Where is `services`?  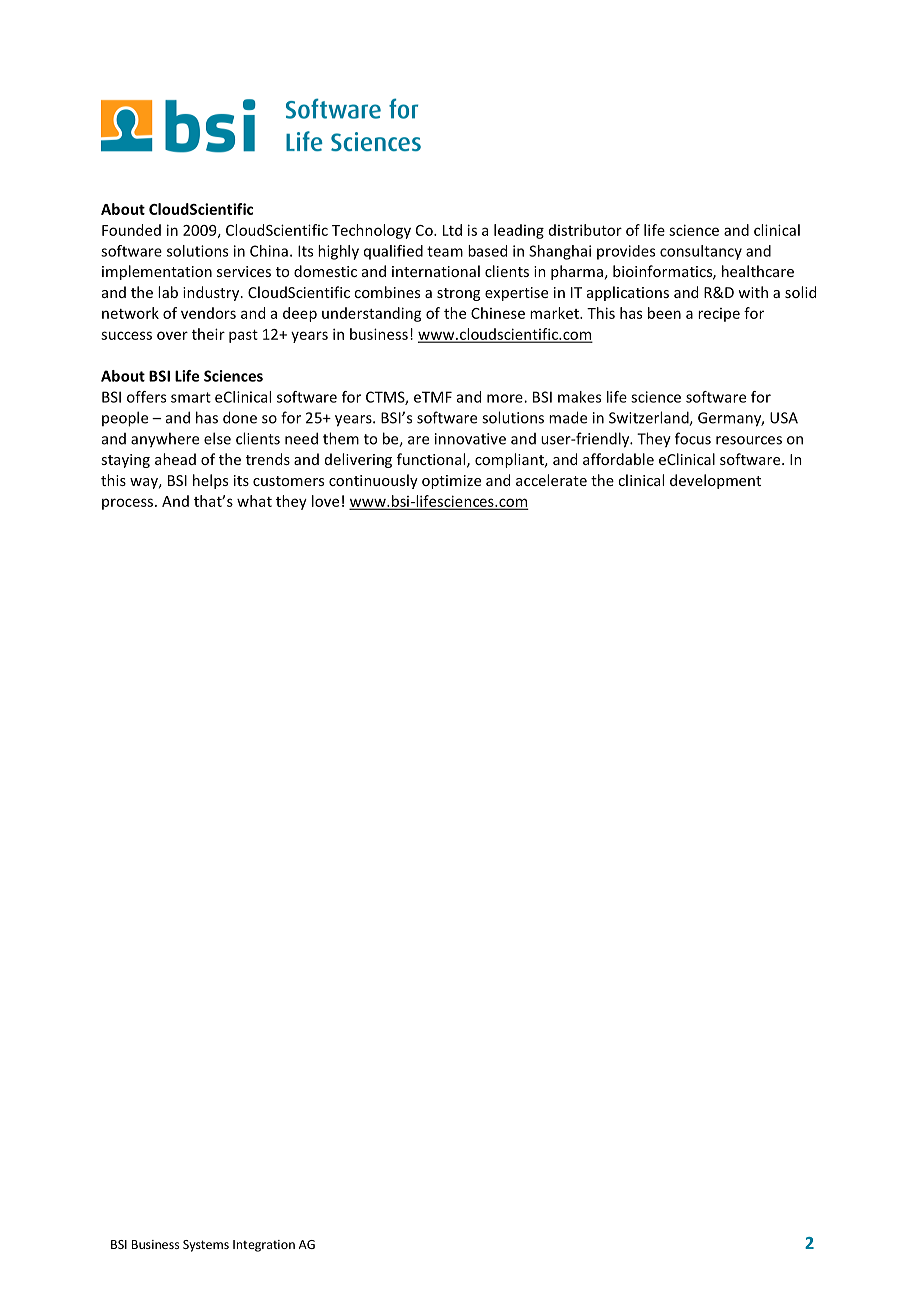 services is located at coordinates (244, 271).
